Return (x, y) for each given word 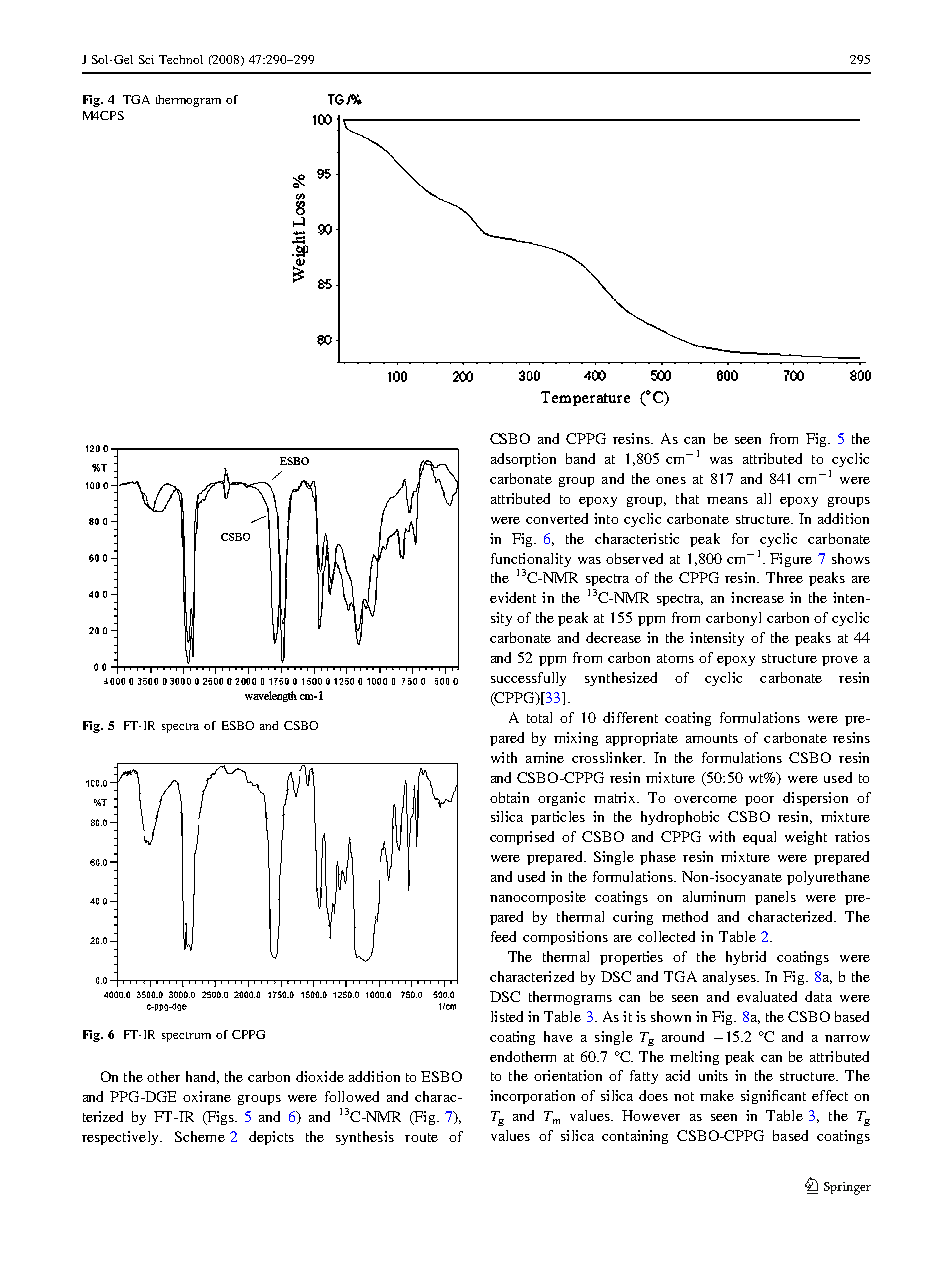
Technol (181, 59)
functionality (531, 560)
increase (757, 597)
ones (671, 480)
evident (513, 597)
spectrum (186, 1037)
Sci (146, 59)
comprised (522, 838)
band (580, 458)
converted (557, 518)
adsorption (523, 460)
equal (759, 838)
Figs (220, 1118)
